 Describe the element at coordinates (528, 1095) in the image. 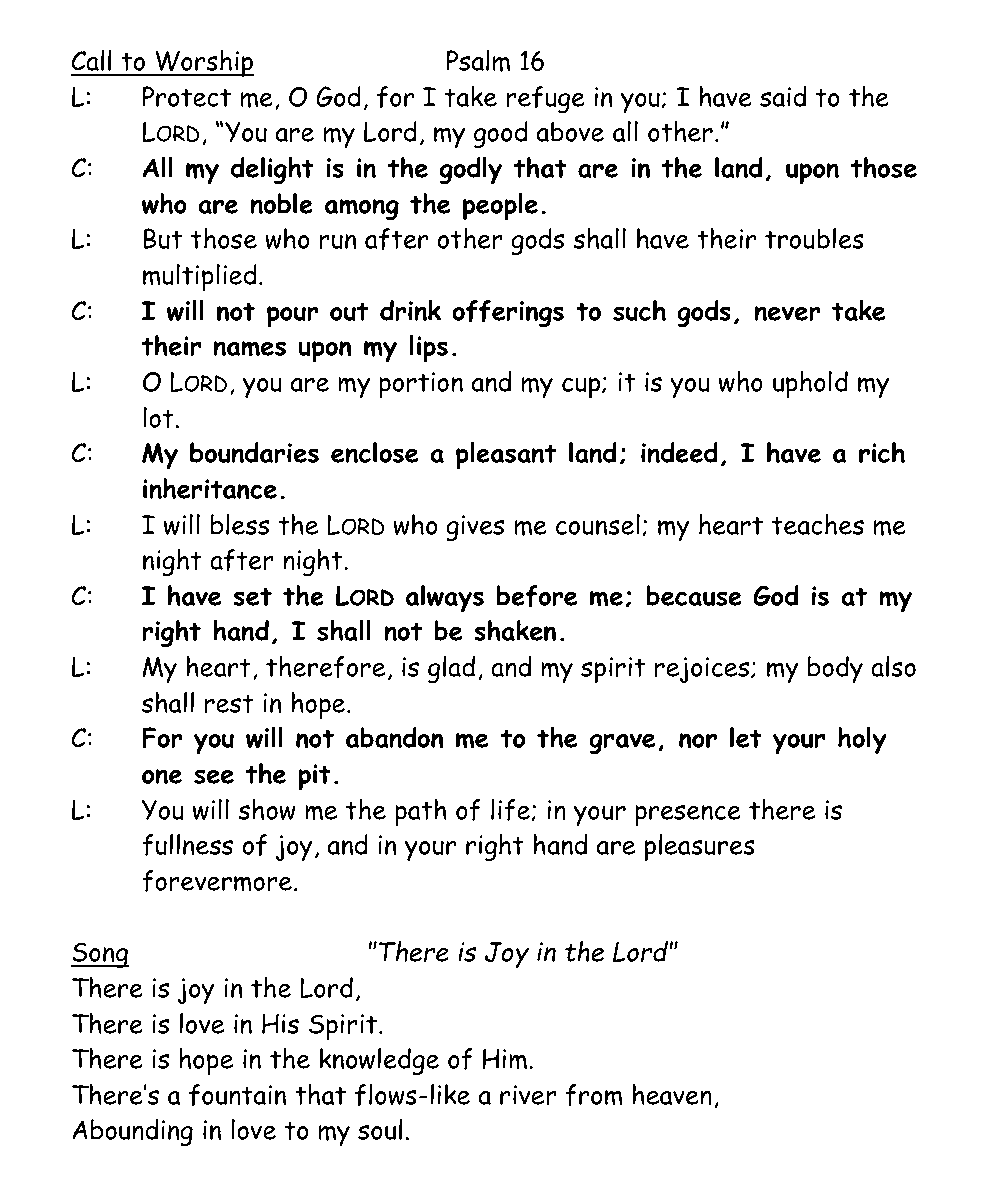

I see `river` at that location.
